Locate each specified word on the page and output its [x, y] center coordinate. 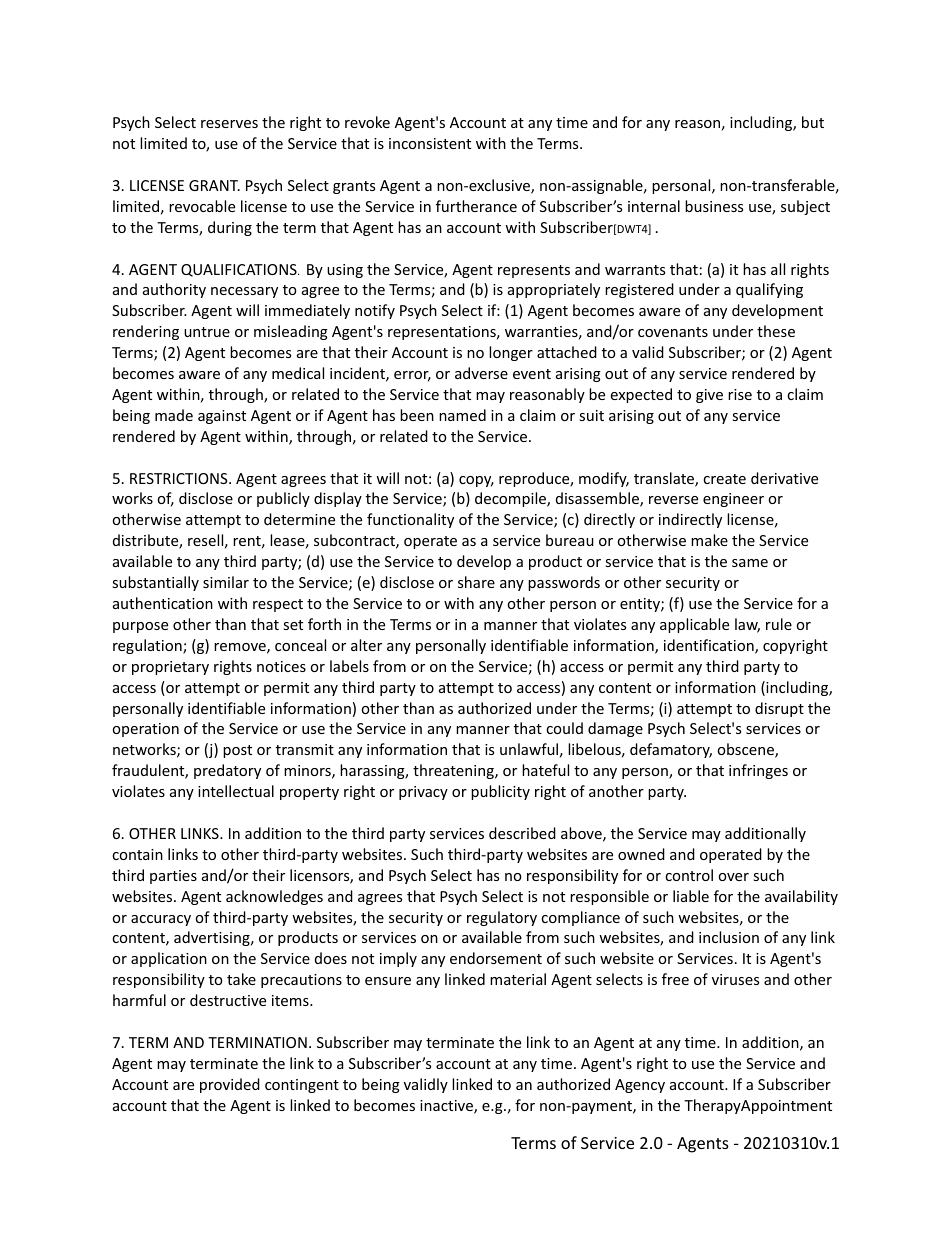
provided [230, 1085]
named [462, 415]
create [724, 479]
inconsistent [430, 143]
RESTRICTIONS [180, 478]
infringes [758, 771]
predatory [227, 771]
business [714, 206]
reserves [229, 124]
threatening [454, 771]
